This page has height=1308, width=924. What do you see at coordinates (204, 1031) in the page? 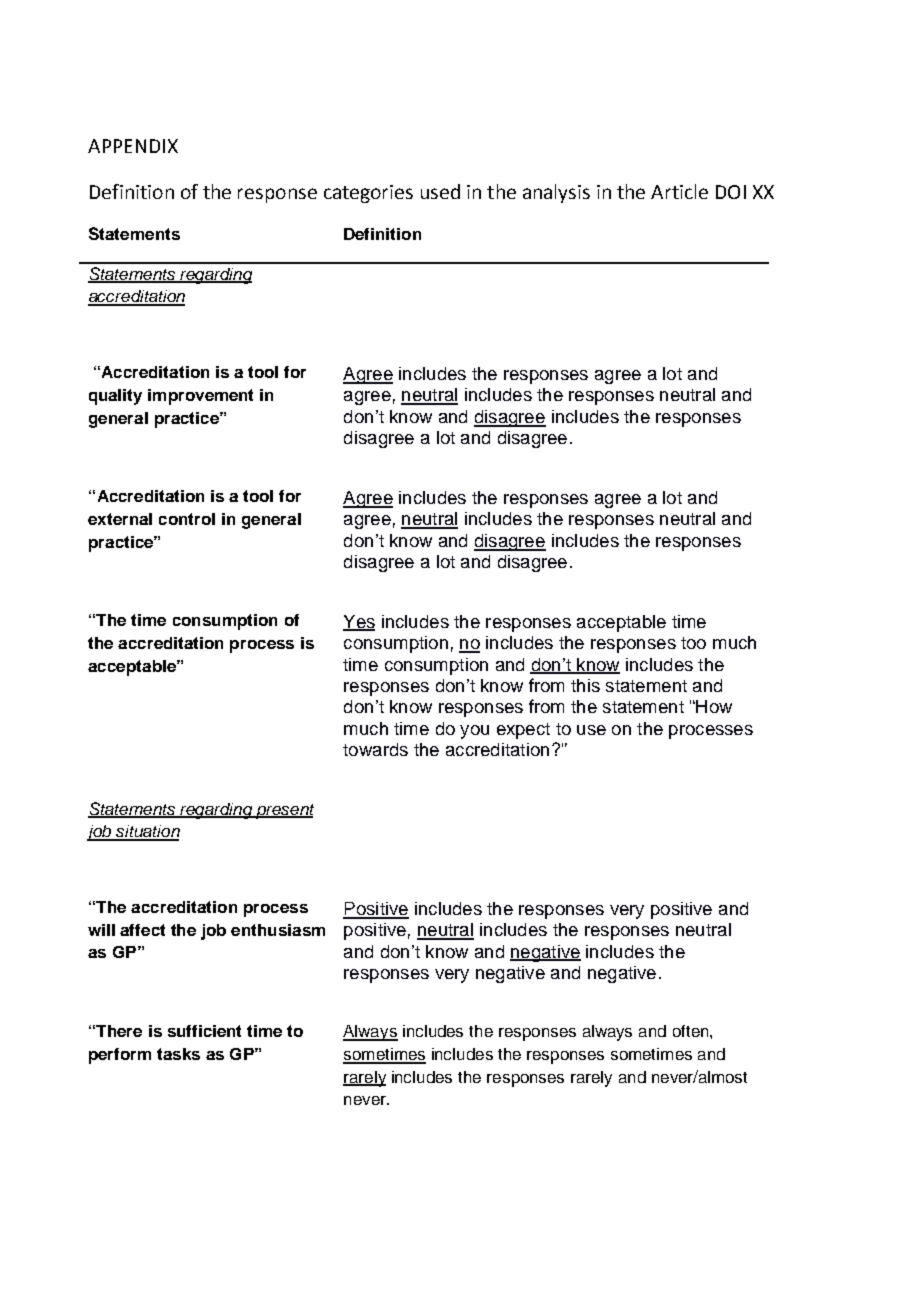
I see `sufficient` at bounding box center [204, 1031].
